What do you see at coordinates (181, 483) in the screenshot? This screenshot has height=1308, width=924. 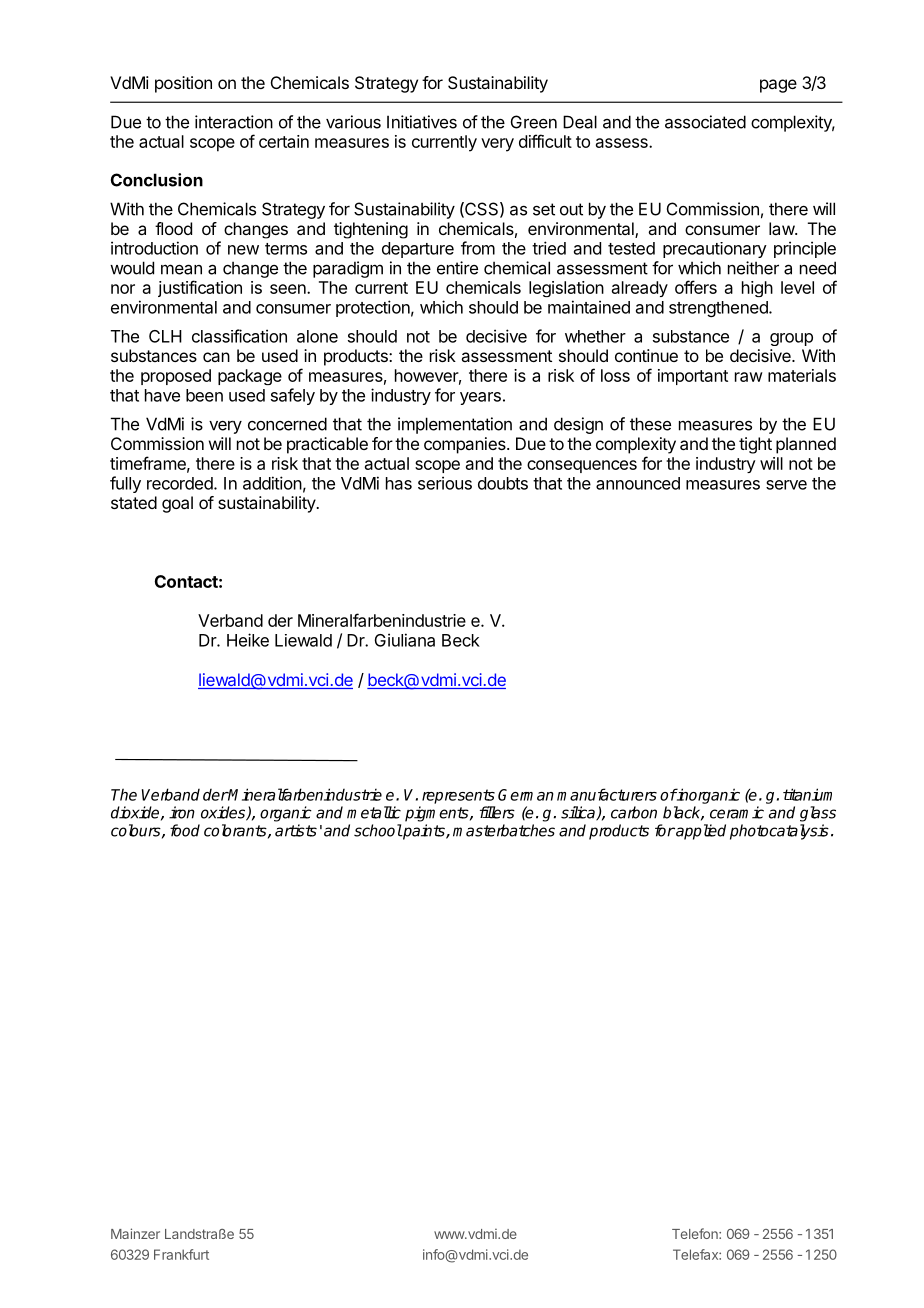 I see `recorded` at bounding box center [181, 483].
